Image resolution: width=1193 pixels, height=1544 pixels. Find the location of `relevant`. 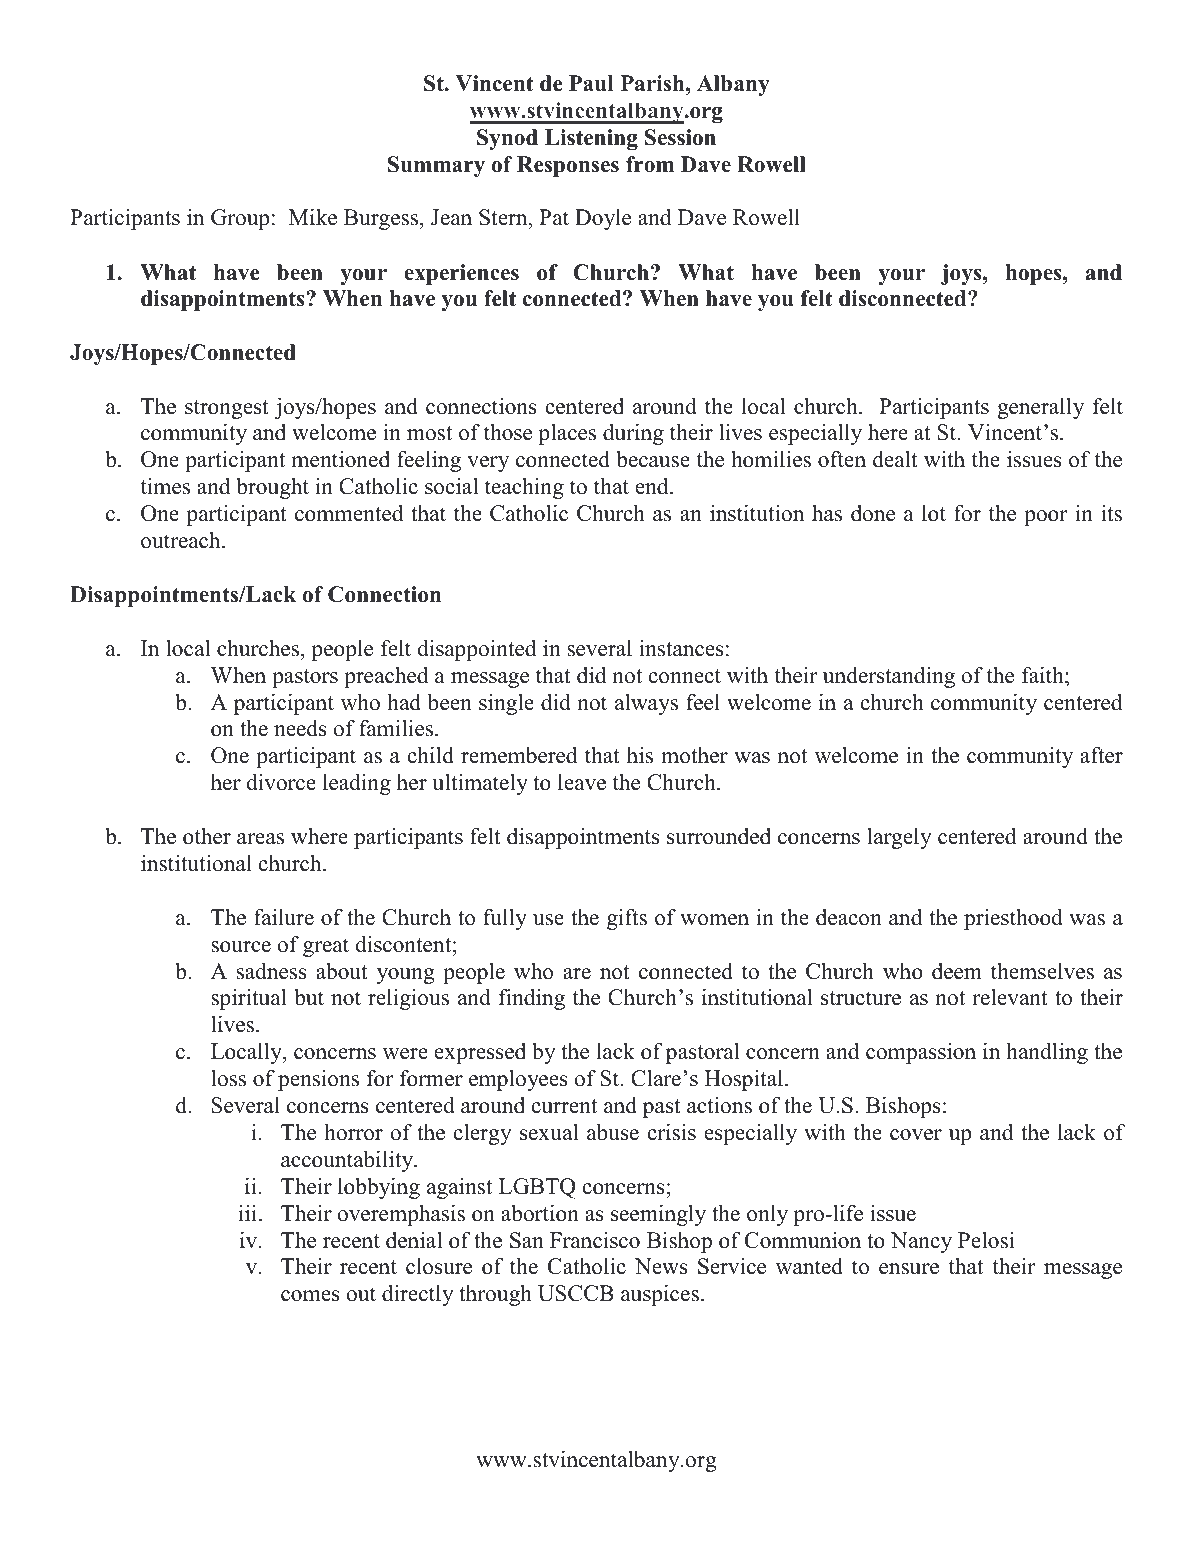

relevant is located at coordinates (1010, 997).
